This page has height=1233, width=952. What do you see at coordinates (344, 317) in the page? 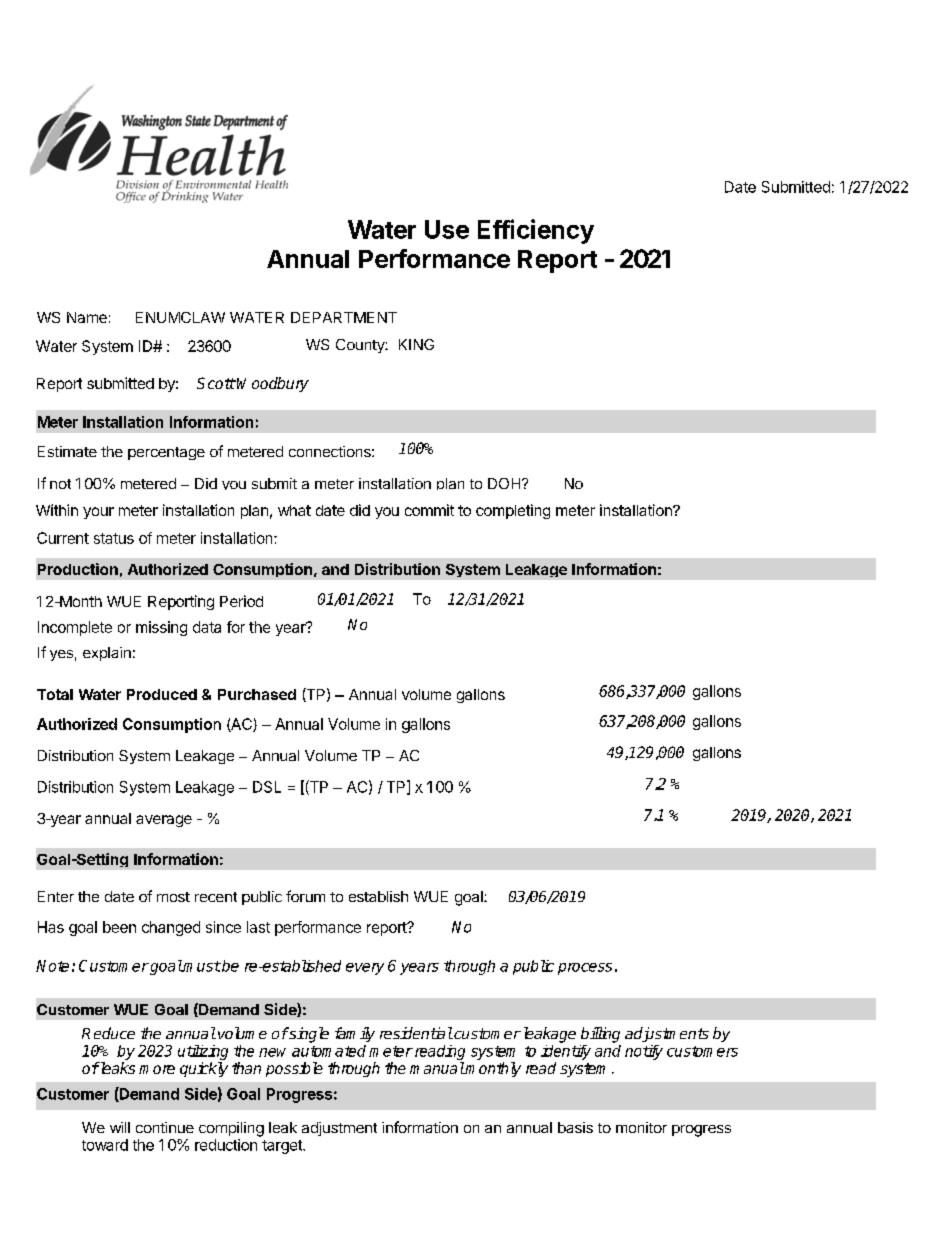
I see `DEPARTMENT` at bounding box center [344, 317].
